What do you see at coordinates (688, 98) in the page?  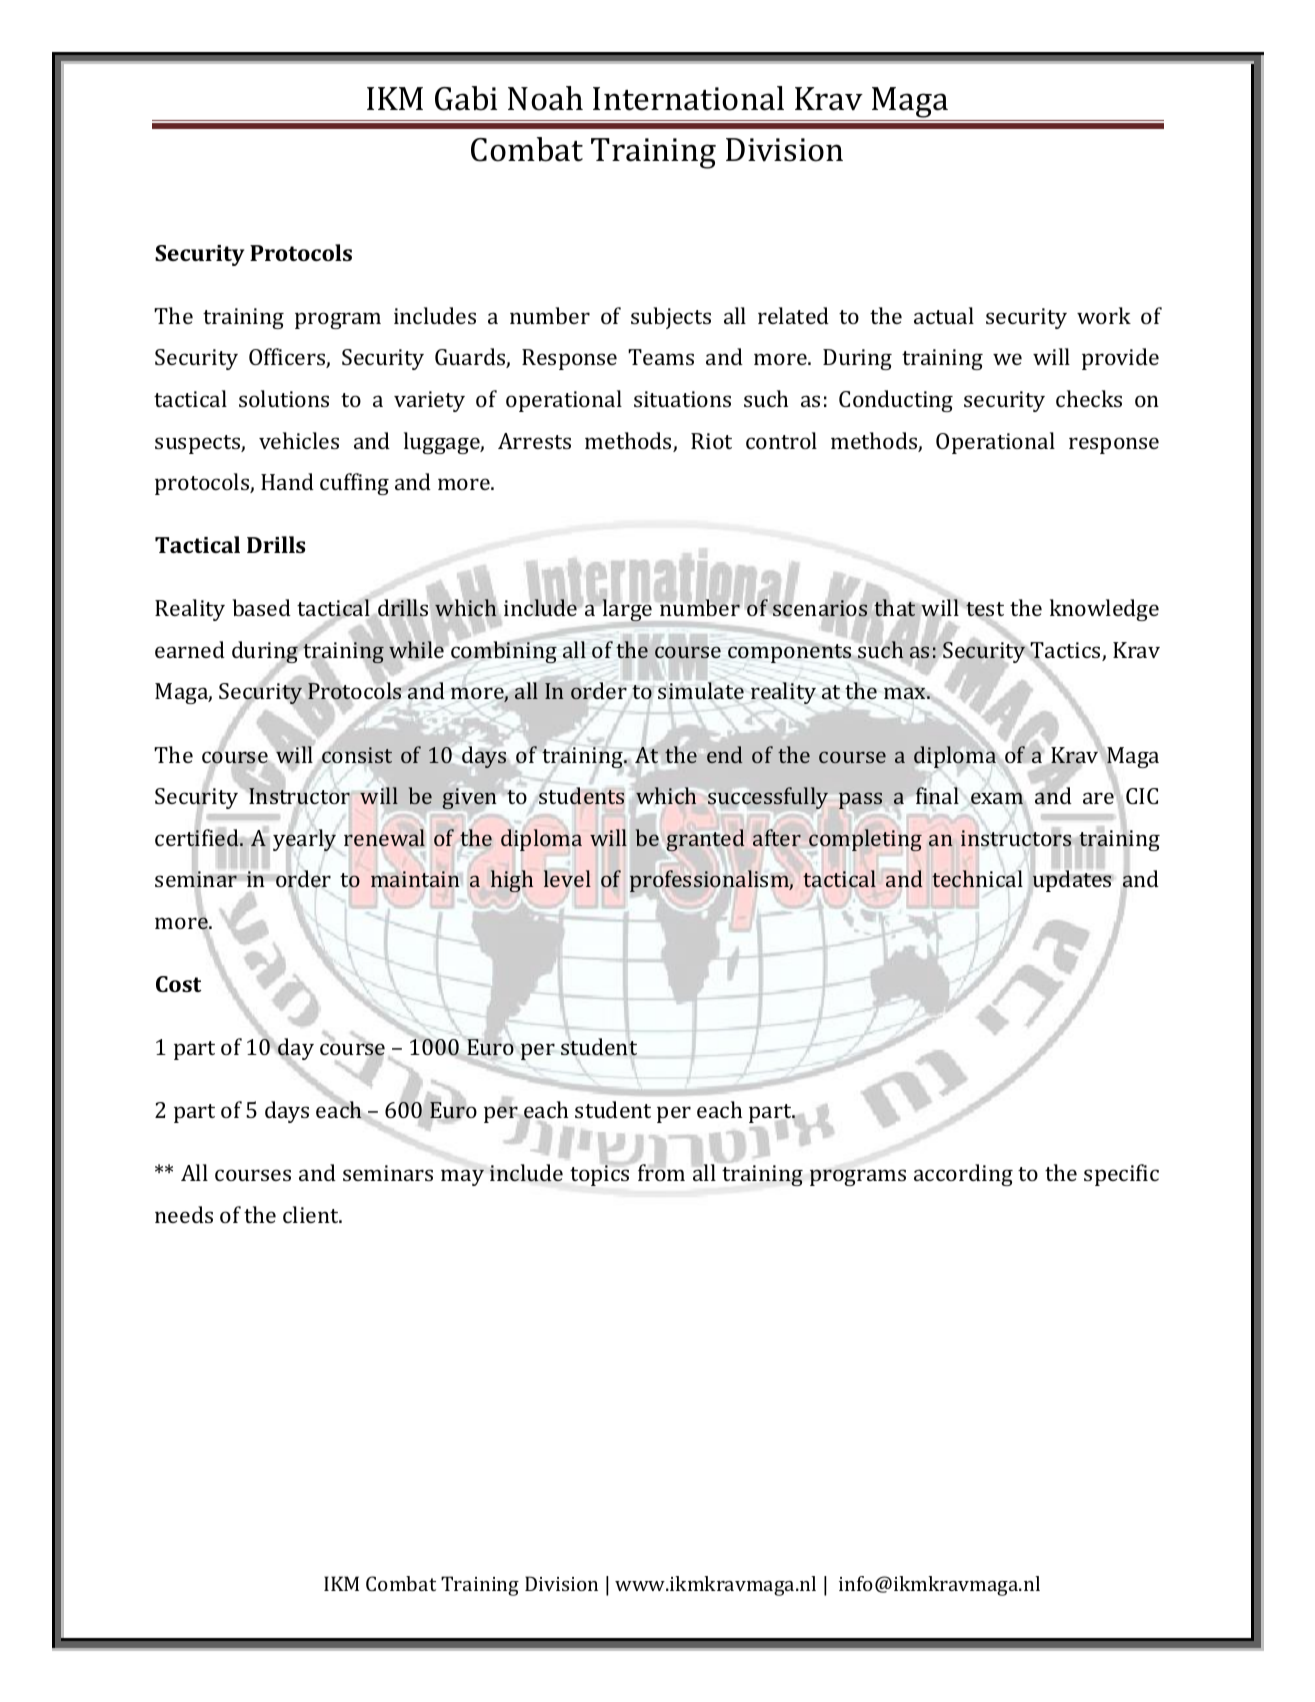 I see `International` at bounding box center [688, 98].
